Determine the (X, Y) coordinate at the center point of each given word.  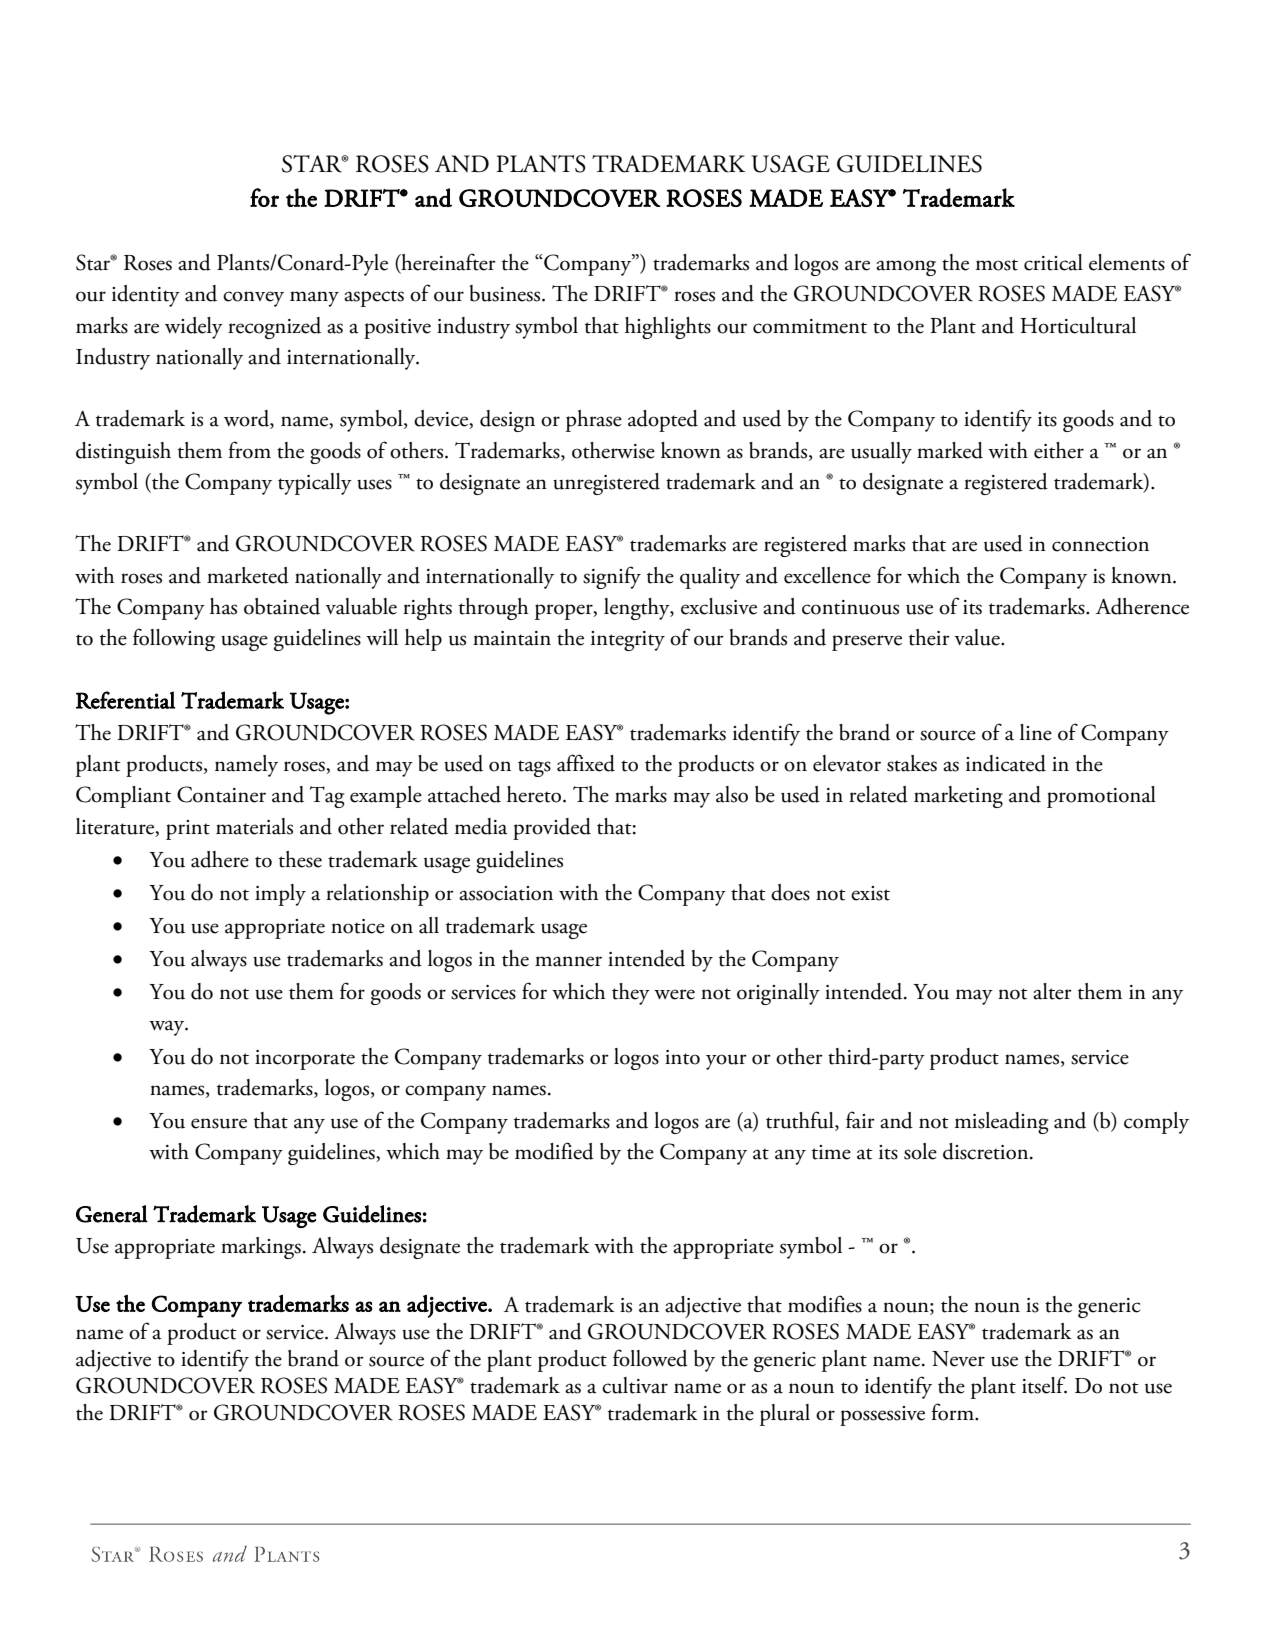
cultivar (635, 1385)
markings (261, 1248)
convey (253, 299)
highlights (668, 328)
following (174, 639)
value (978, 637)
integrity (628, 641)
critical (1053, 262)
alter (1052, 991)
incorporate (305, 1060)
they (631, 994)
